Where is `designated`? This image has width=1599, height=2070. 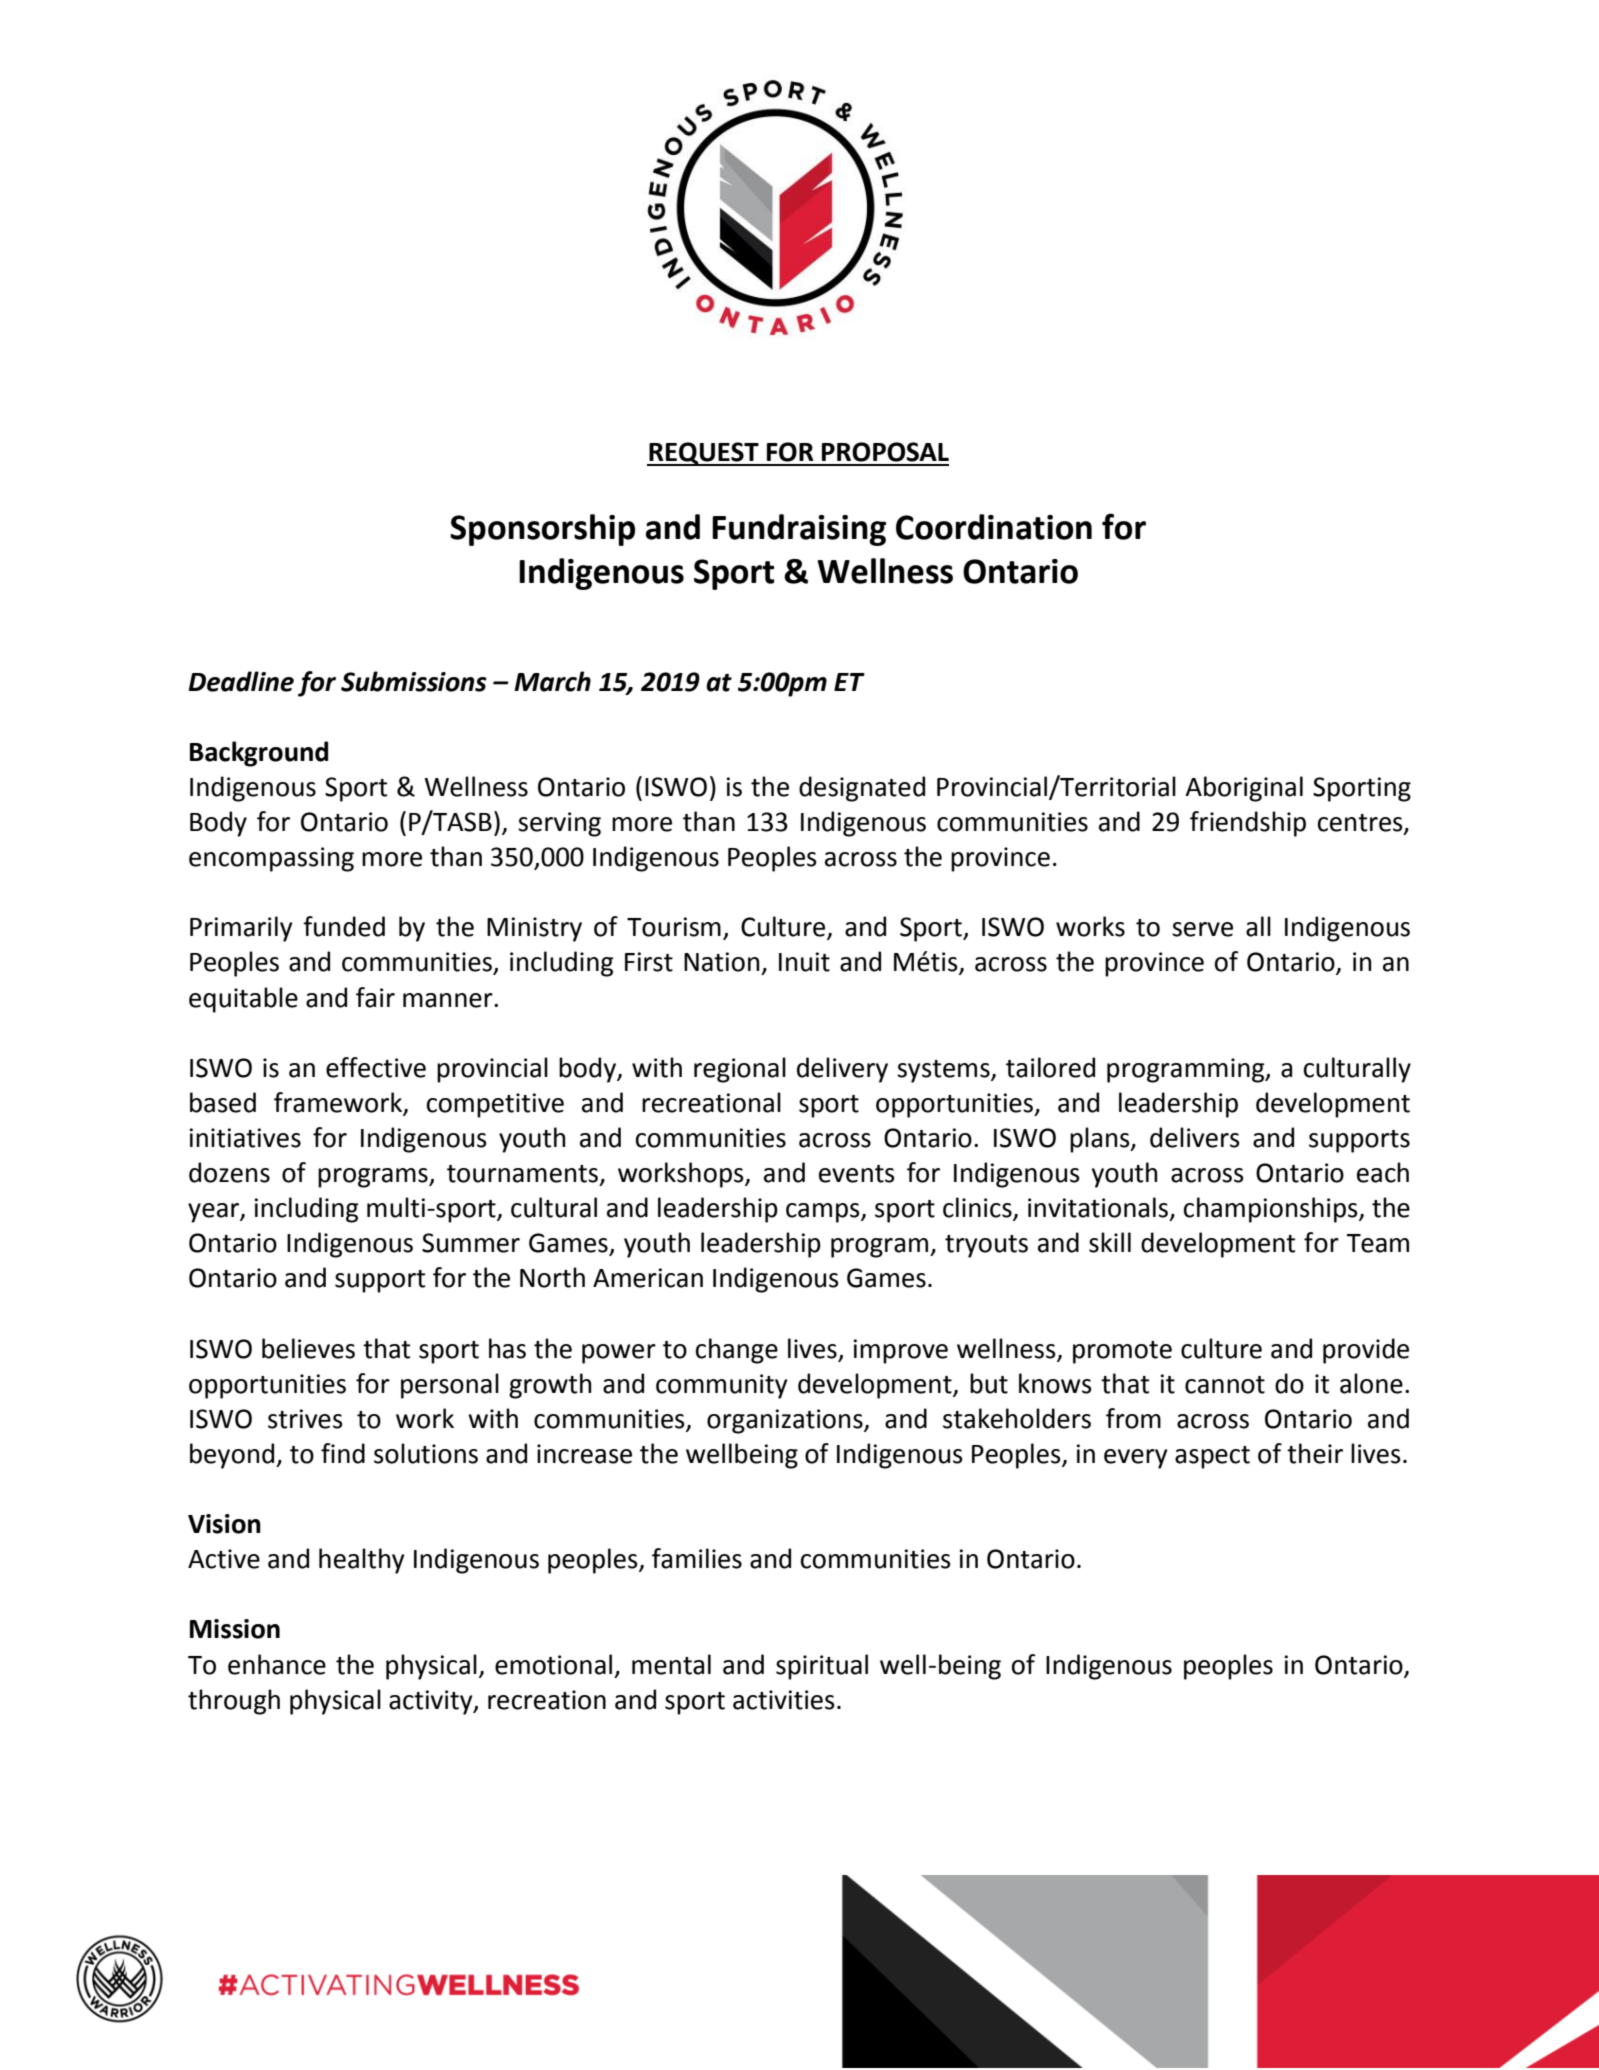
designated is located at coordinates (862, 789).
